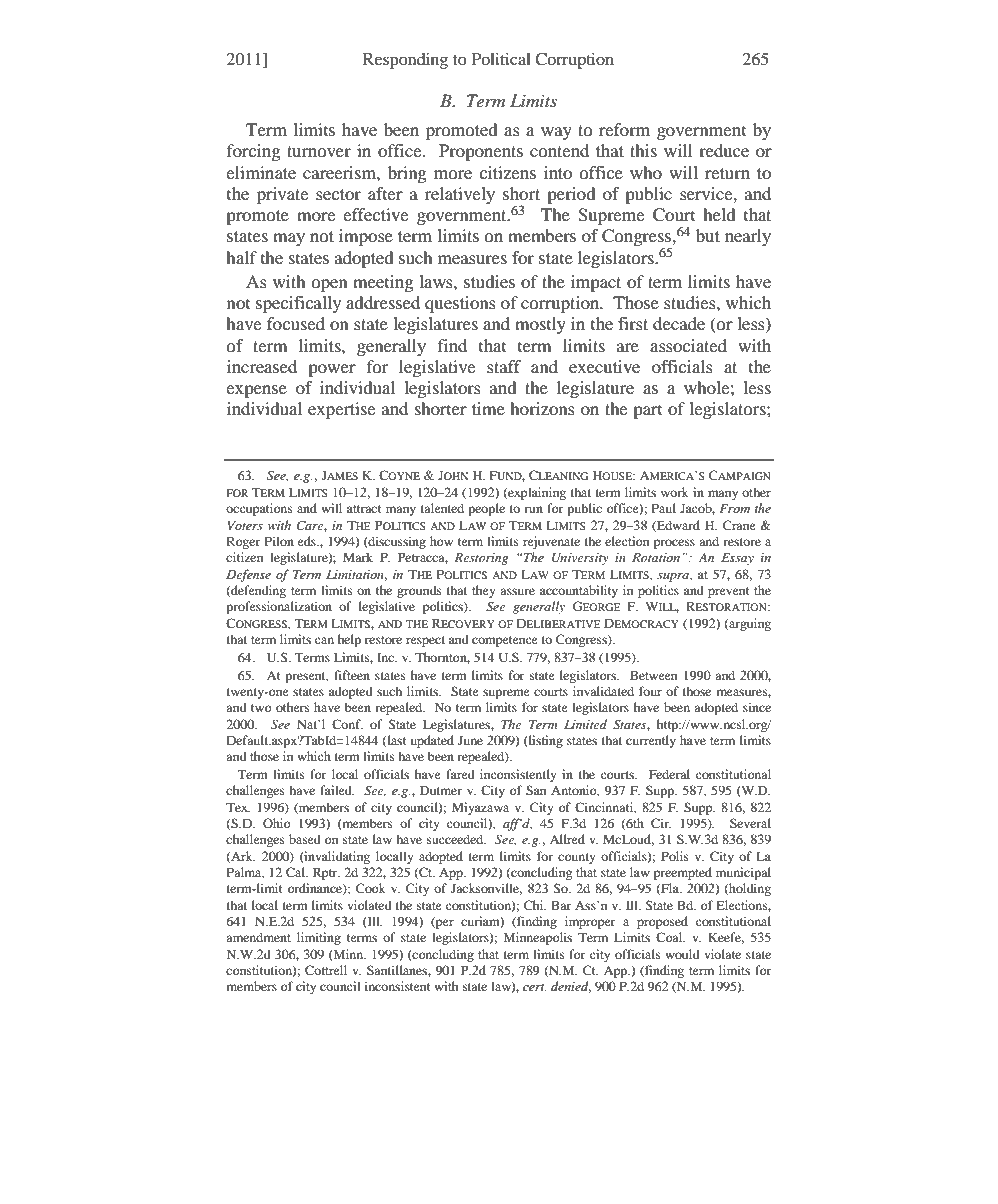 The height and width of the page is (1204, 998). What do you see at coordinates (724, 150) in the page?
I see `reduce` at bounding box center [724, 150].
